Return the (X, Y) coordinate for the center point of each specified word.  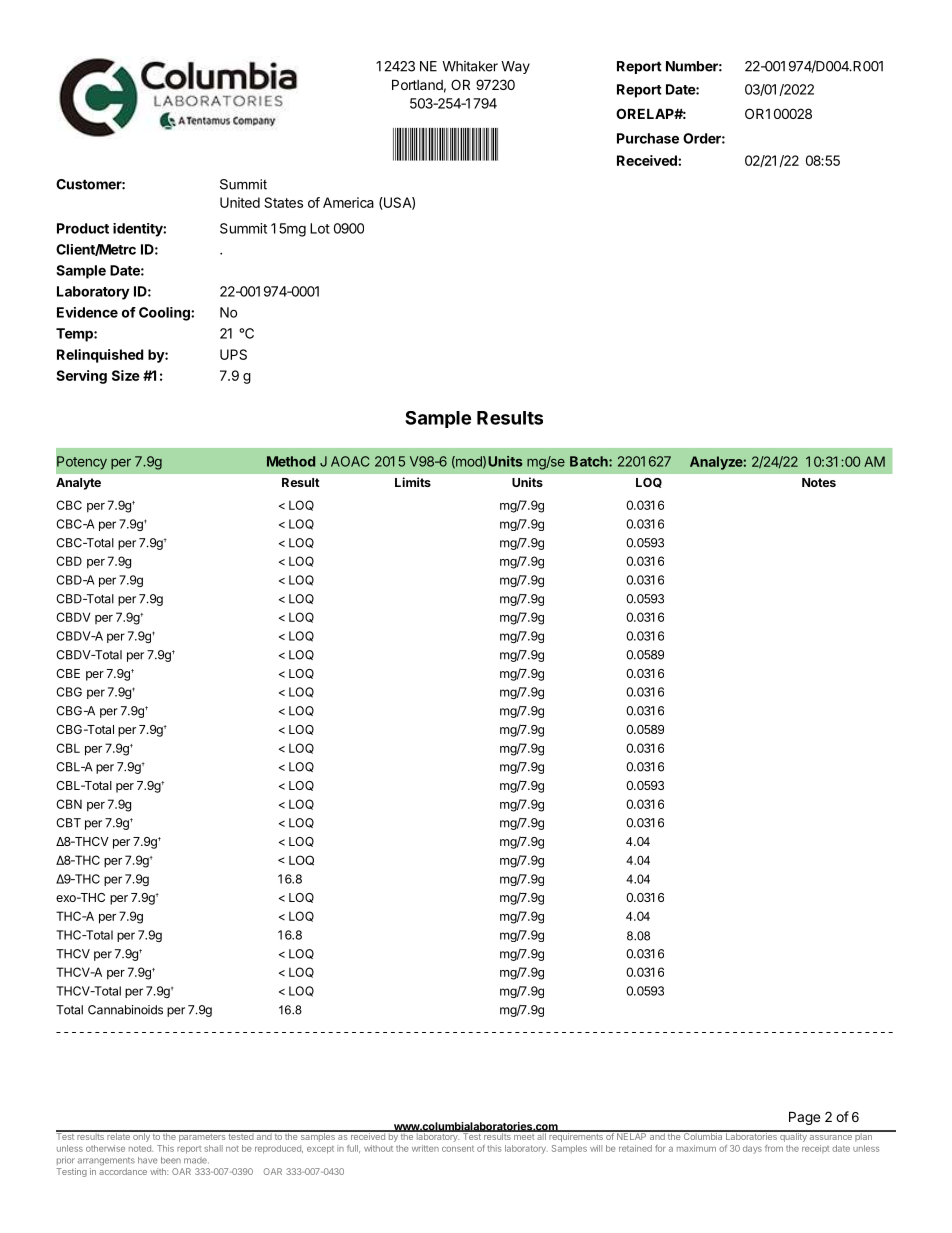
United (240, 202)
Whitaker (470, 66)
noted (141, 1148)
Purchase (648, 138)
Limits (413, 482)
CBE (68, 673)
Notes (819, 482)
